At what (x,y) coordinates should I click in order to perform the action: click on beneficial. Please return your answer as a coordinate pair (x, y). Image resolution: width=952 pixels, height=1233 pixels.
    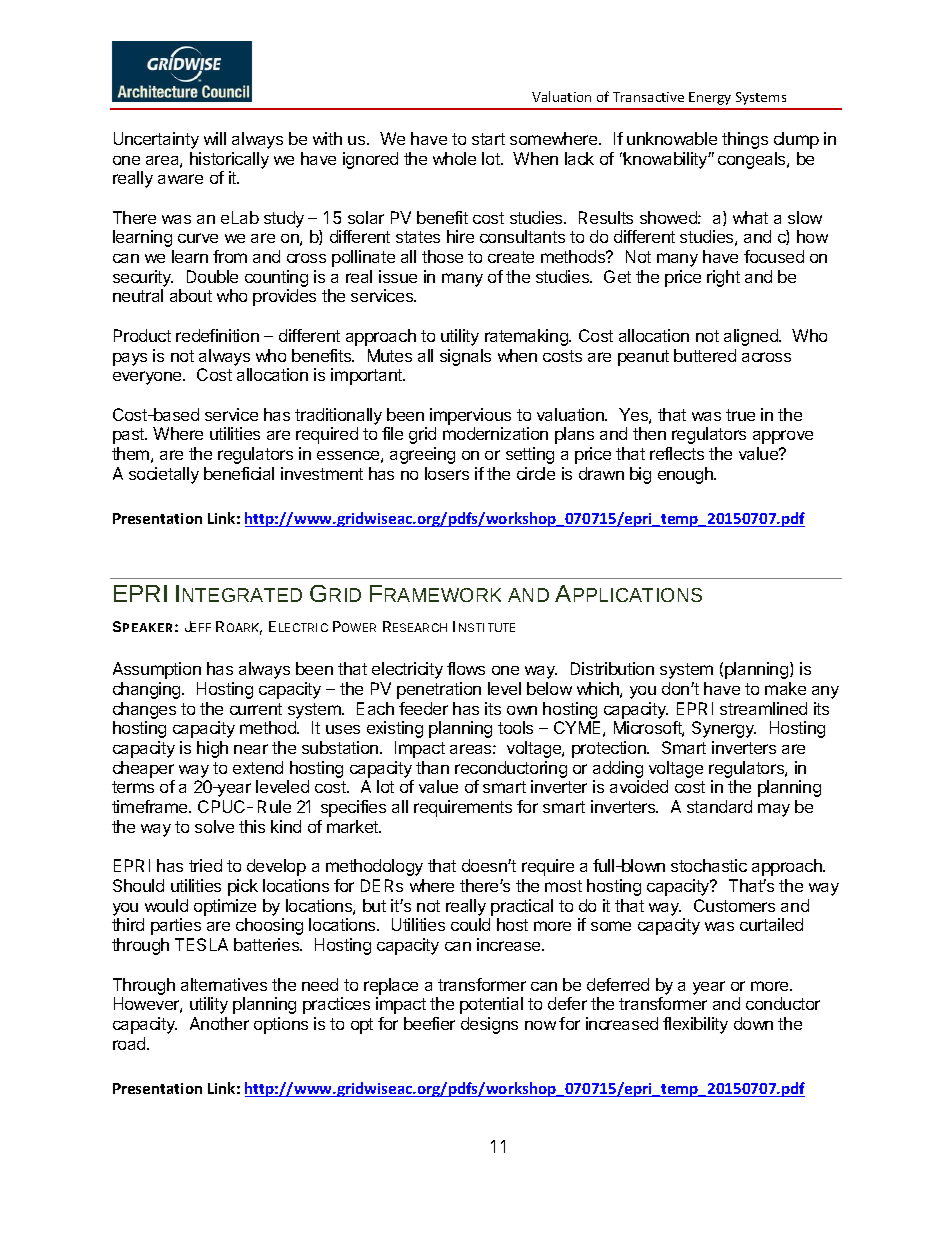
    Looking at the image, I should click on (239, 473).
